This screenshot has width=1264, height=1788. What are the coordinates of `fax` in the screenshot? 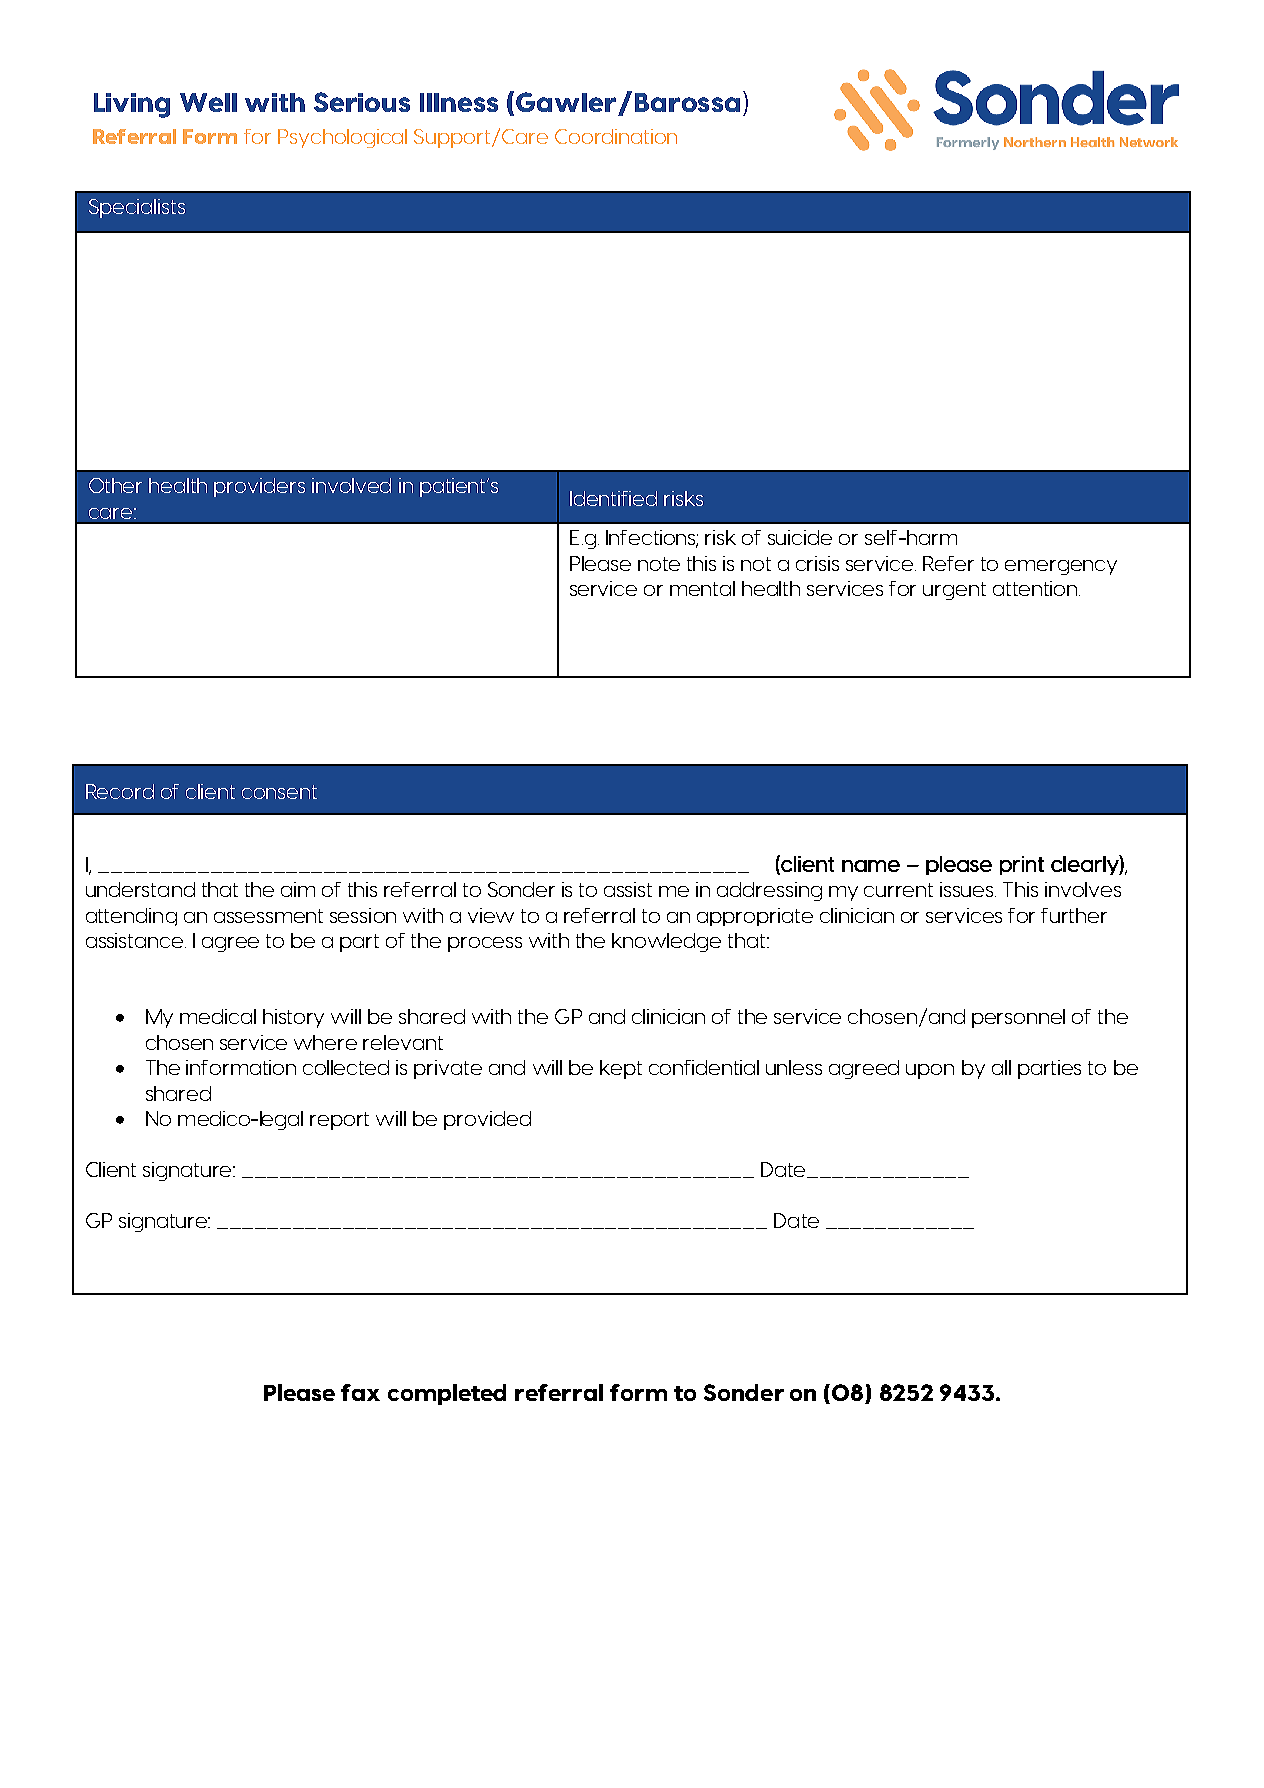 It's located at (360, 1392).
